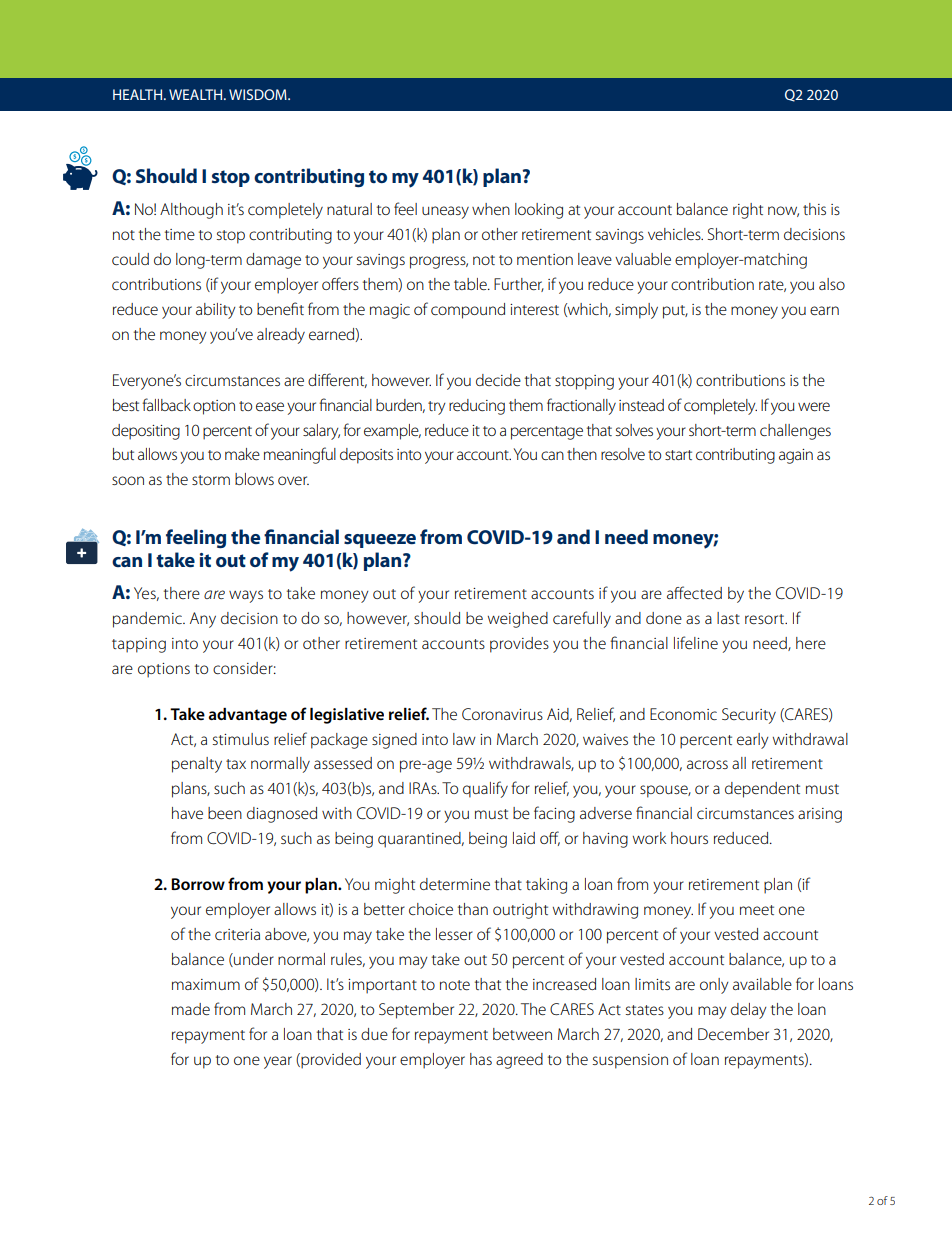 The image size is (952, 1233). What do you see at coordinates (241, 739) in the image?
I see `stimulus` at bounding box center [241, 739].
